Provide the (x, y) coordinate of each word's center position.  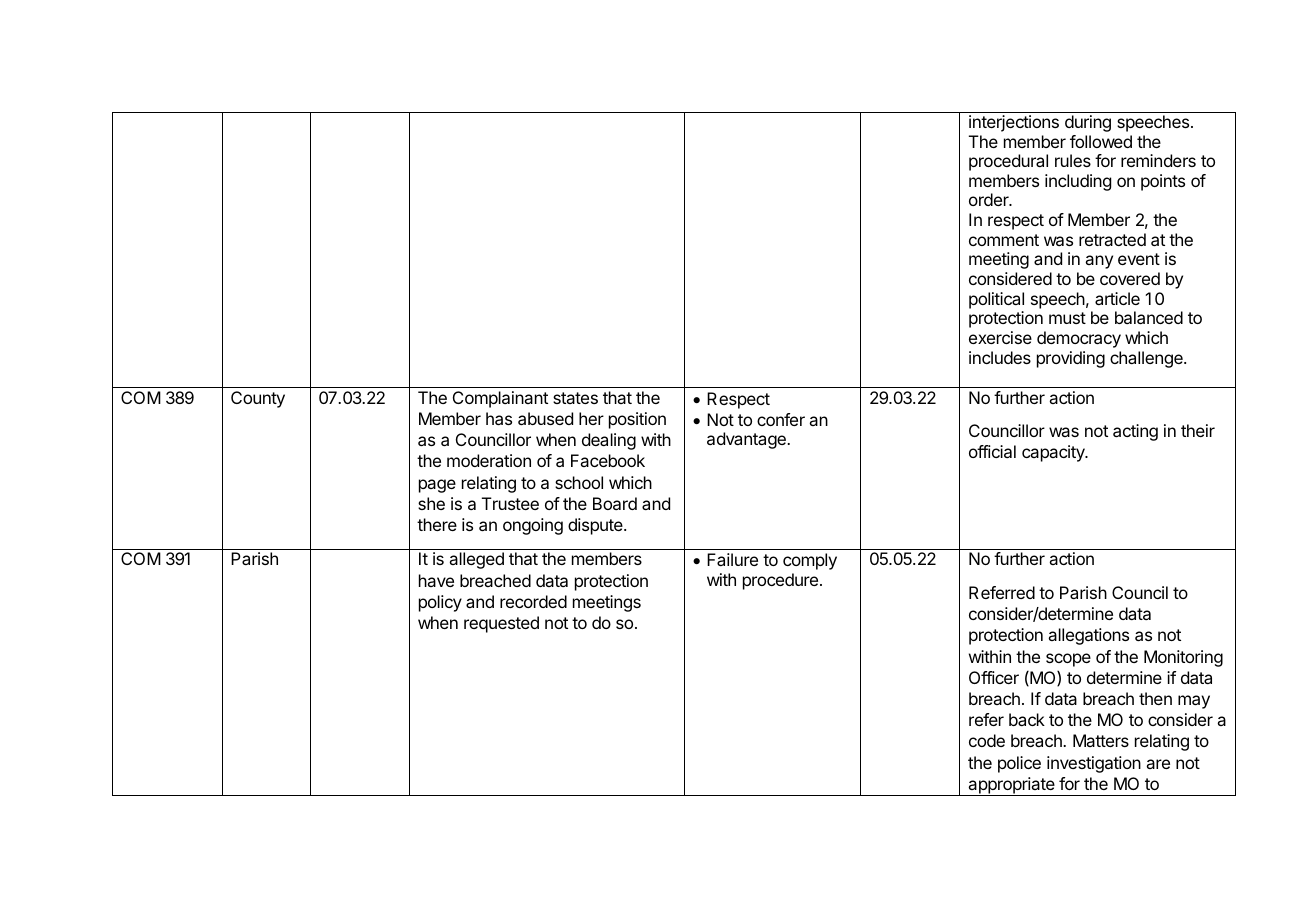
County (258, 399)
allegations (1088, 636)
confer (781, 419)
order (990, 199)
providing (1071, 359)
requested (501, 624)
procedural (1008, 162)
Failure (732, 559)
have (436, 580)
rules (1073, 160)
